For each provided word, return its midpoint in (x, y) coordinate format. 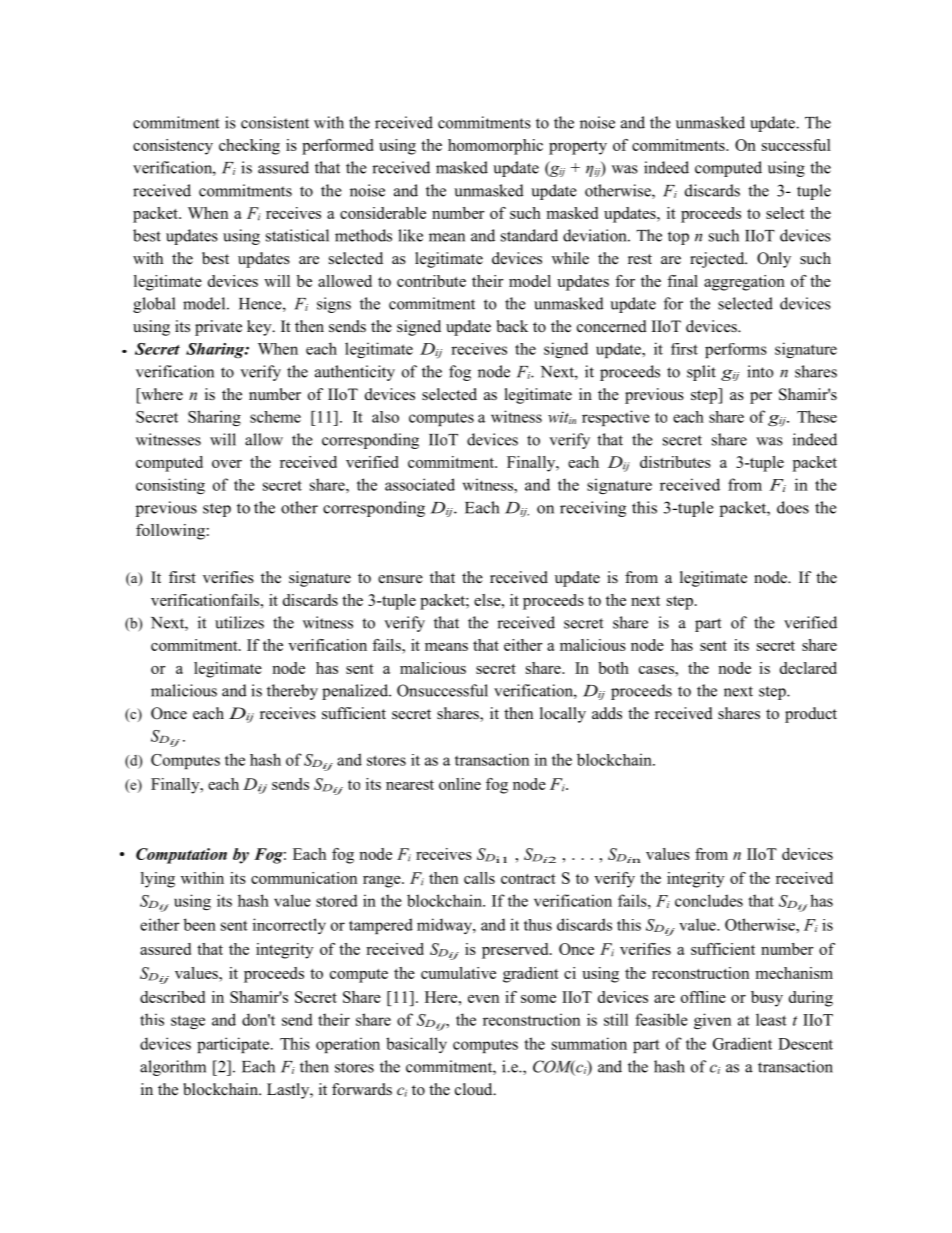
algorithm (173, 1068)
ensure (400, 579)
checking (249, 147)
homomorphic (495, 147)
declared (808, 668)
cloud (475, 1089)
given (712, 1021)
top (678, 238)
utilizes (239, 622)
